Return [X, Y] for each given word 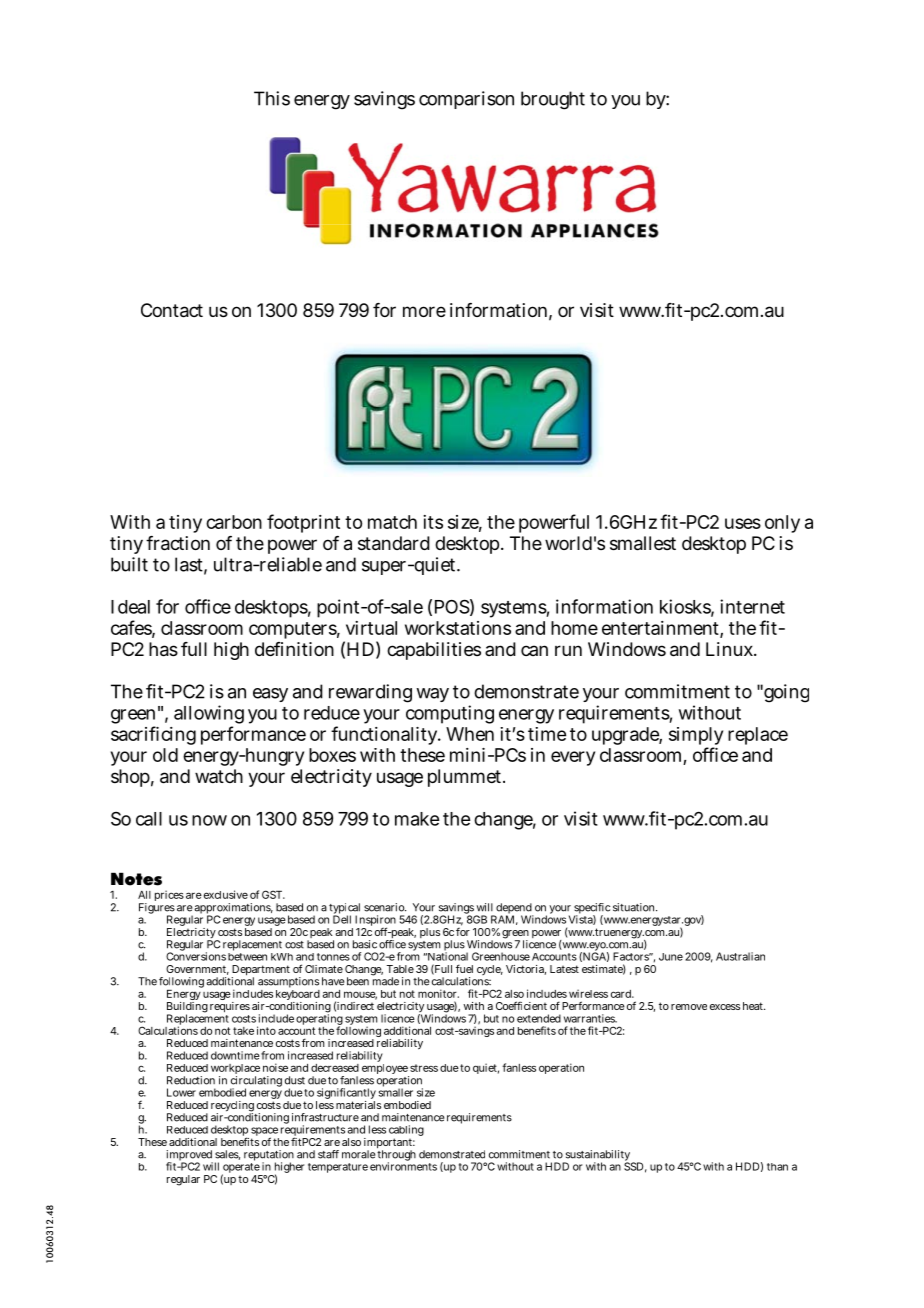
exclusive [226, 894]
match [392, 522]
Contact [172, 310]
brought [553, 100]
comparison [466, 100]
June [671, 957]
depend [513, 909]
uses [743, 523]
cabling [406, 1132]
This [272, 98]
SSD [633, 1165]
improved [189, 1156]
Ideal [130, 607]
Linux [730, 649]
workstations [458, 628]
